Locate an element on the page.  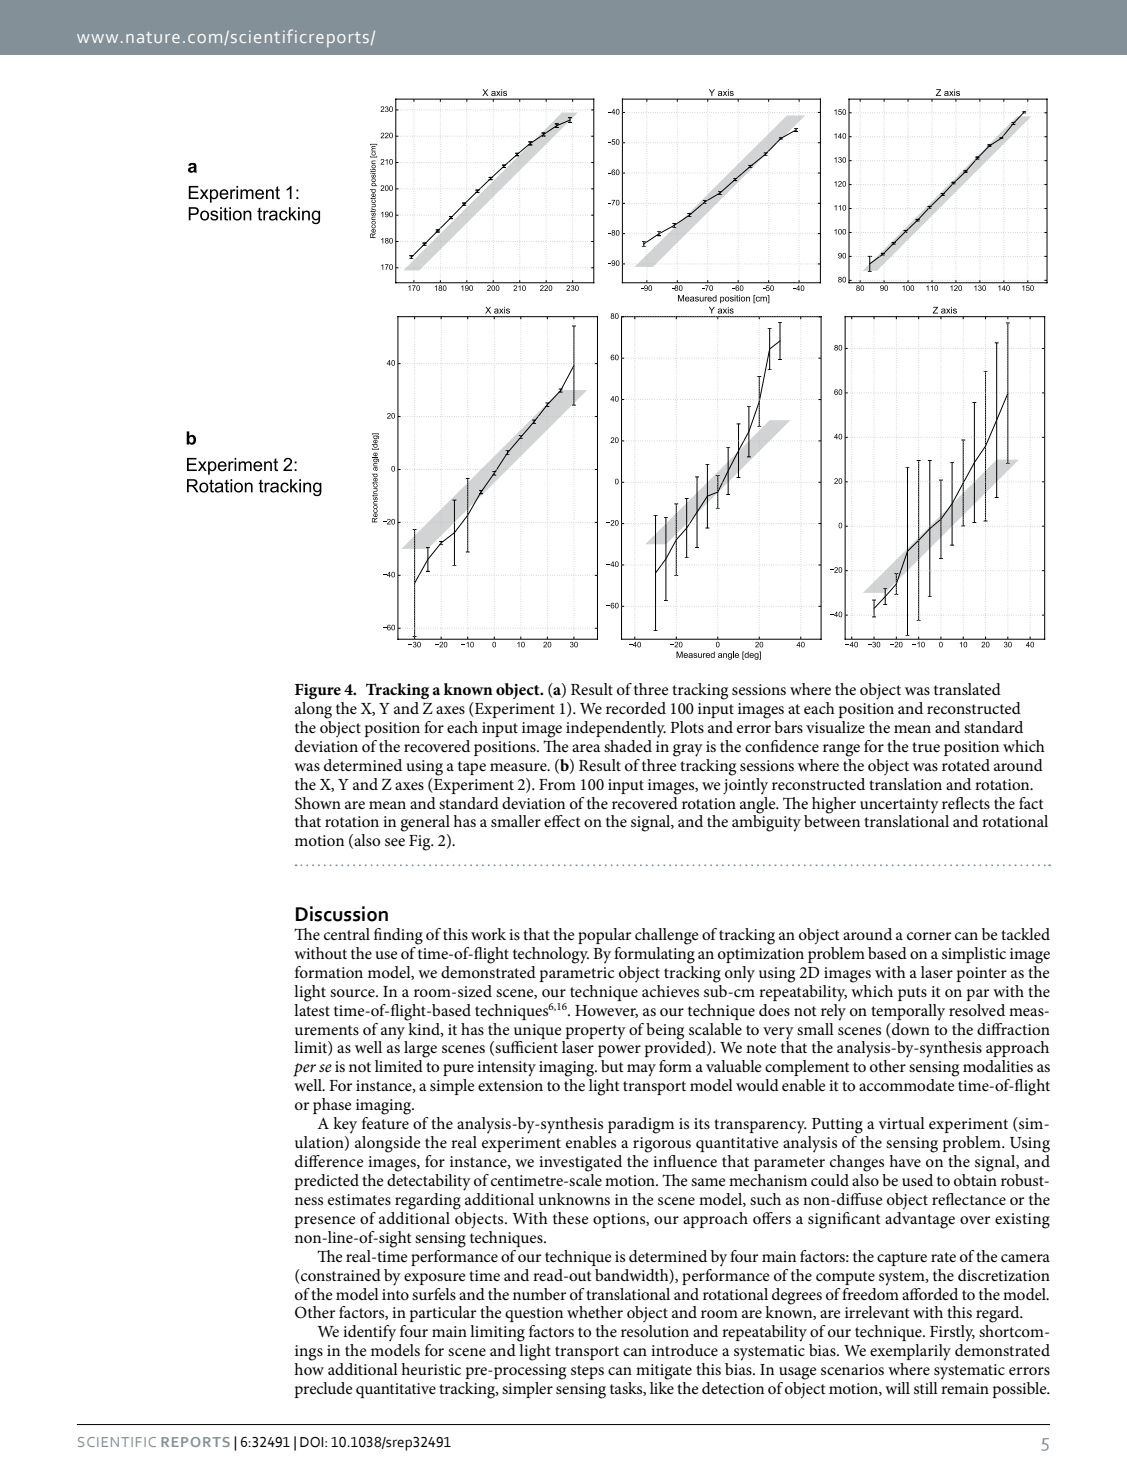
feature is located at coordinates (385, 1123).
